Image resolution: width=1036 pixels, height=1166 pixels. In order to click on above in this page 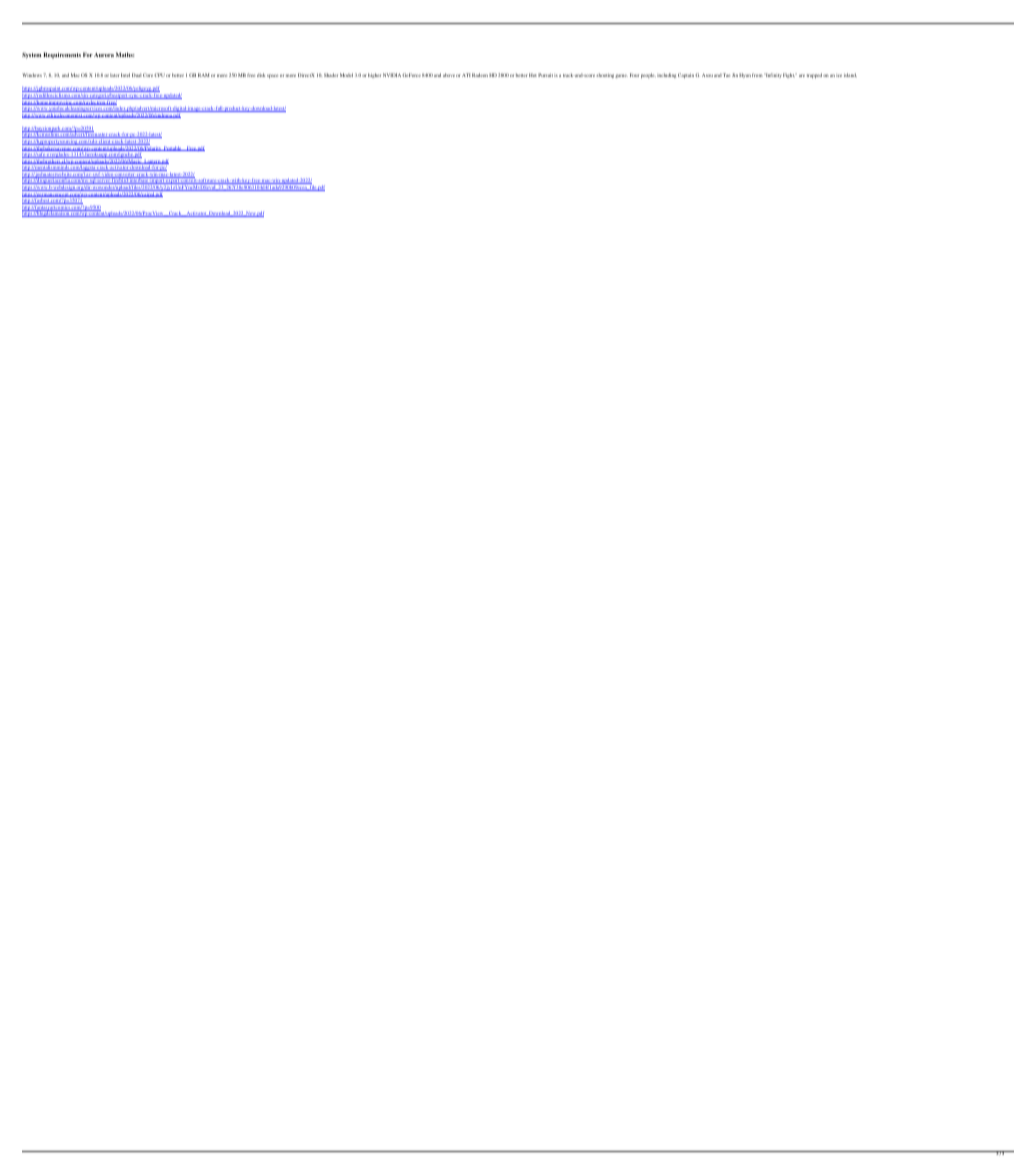, I will do `click(449, 75)`.
